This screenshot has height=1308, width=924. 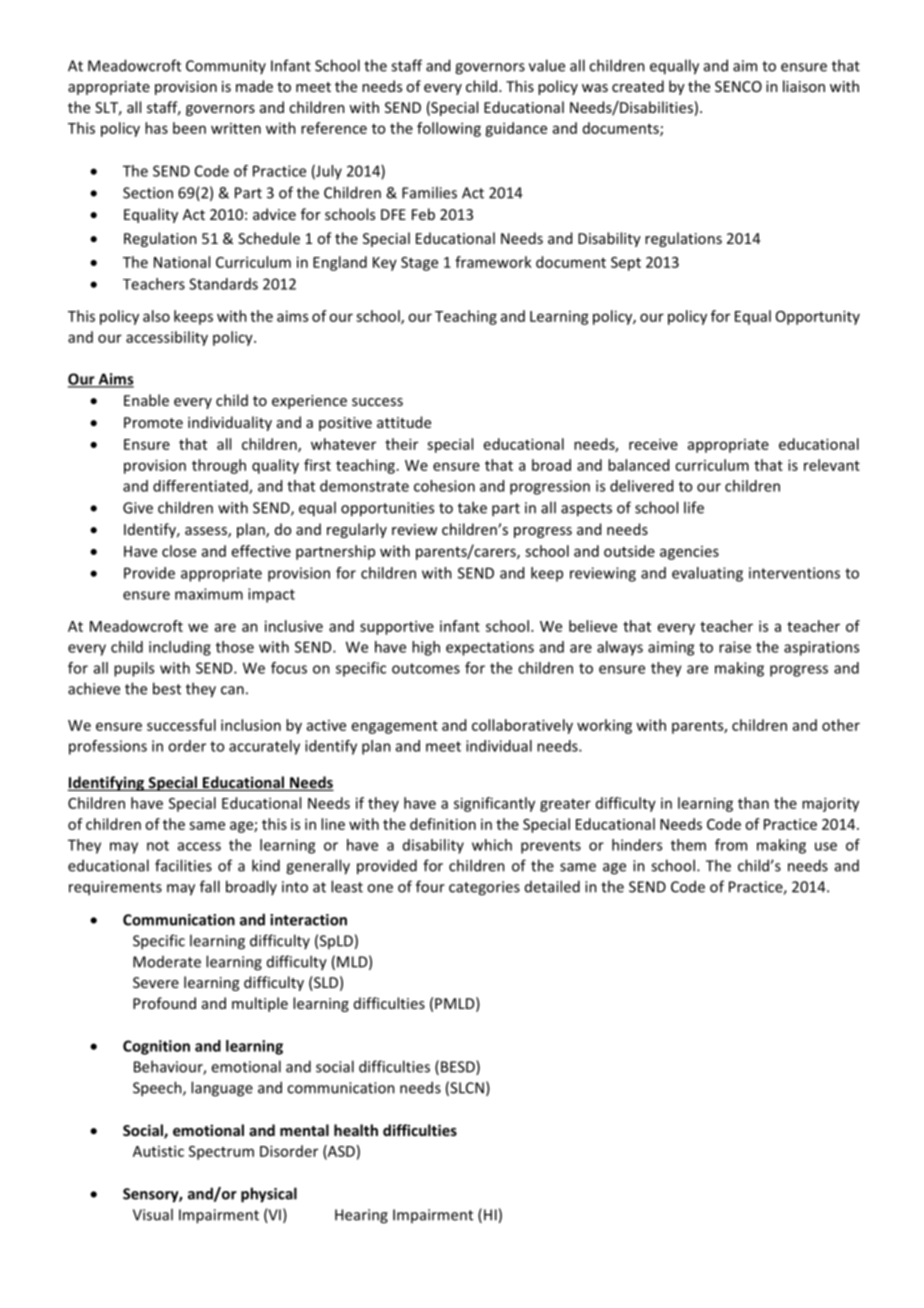 I want to click on liaison, so click(x=804, y=86).
